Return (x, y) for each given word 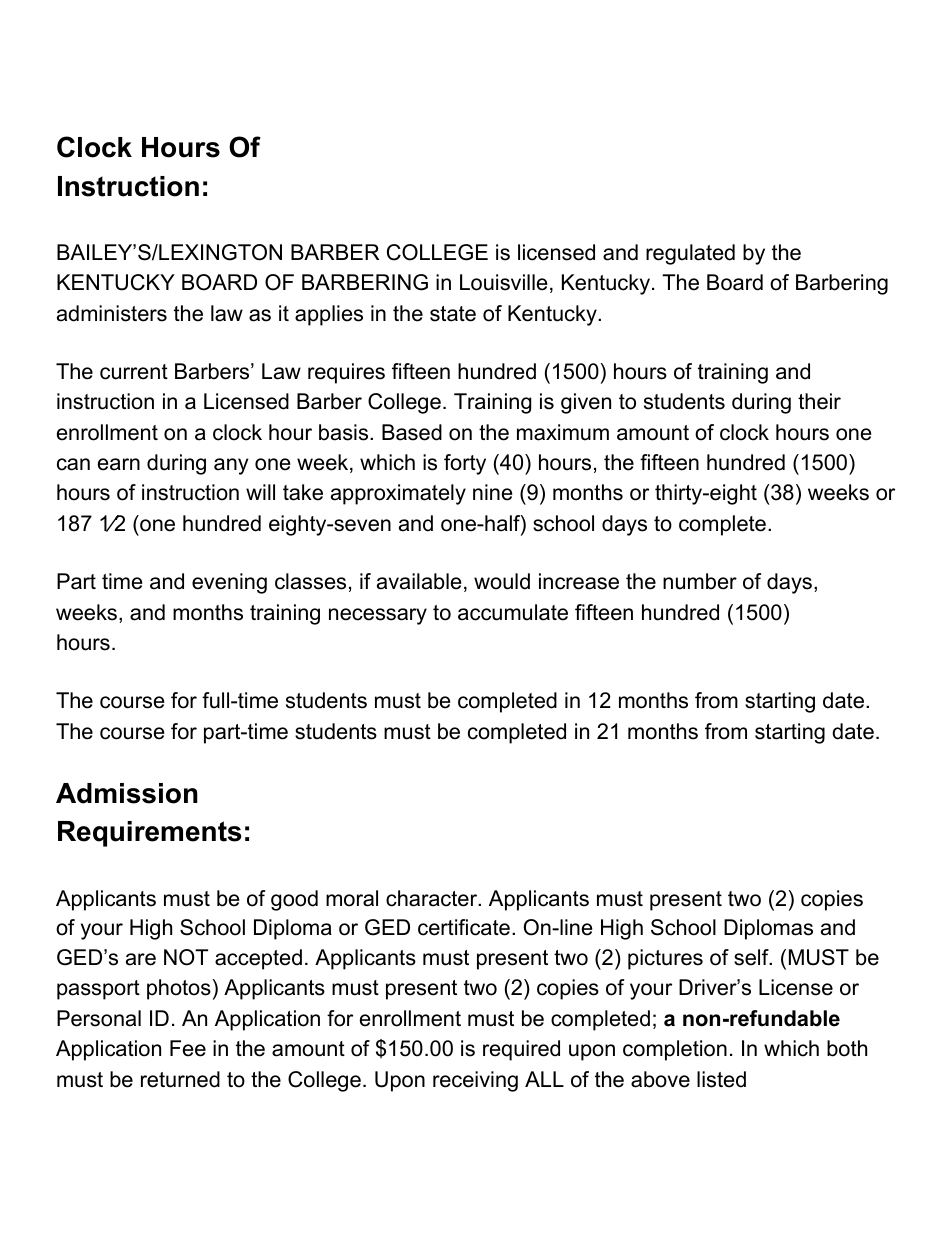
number (700, 581)
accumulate (513, 612)
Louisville (503, 282)
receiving (475, 1081)
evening (229, 583)
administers (112, 313)
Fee (188, 1048)
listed (721, 1079)
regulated (690, 254)
